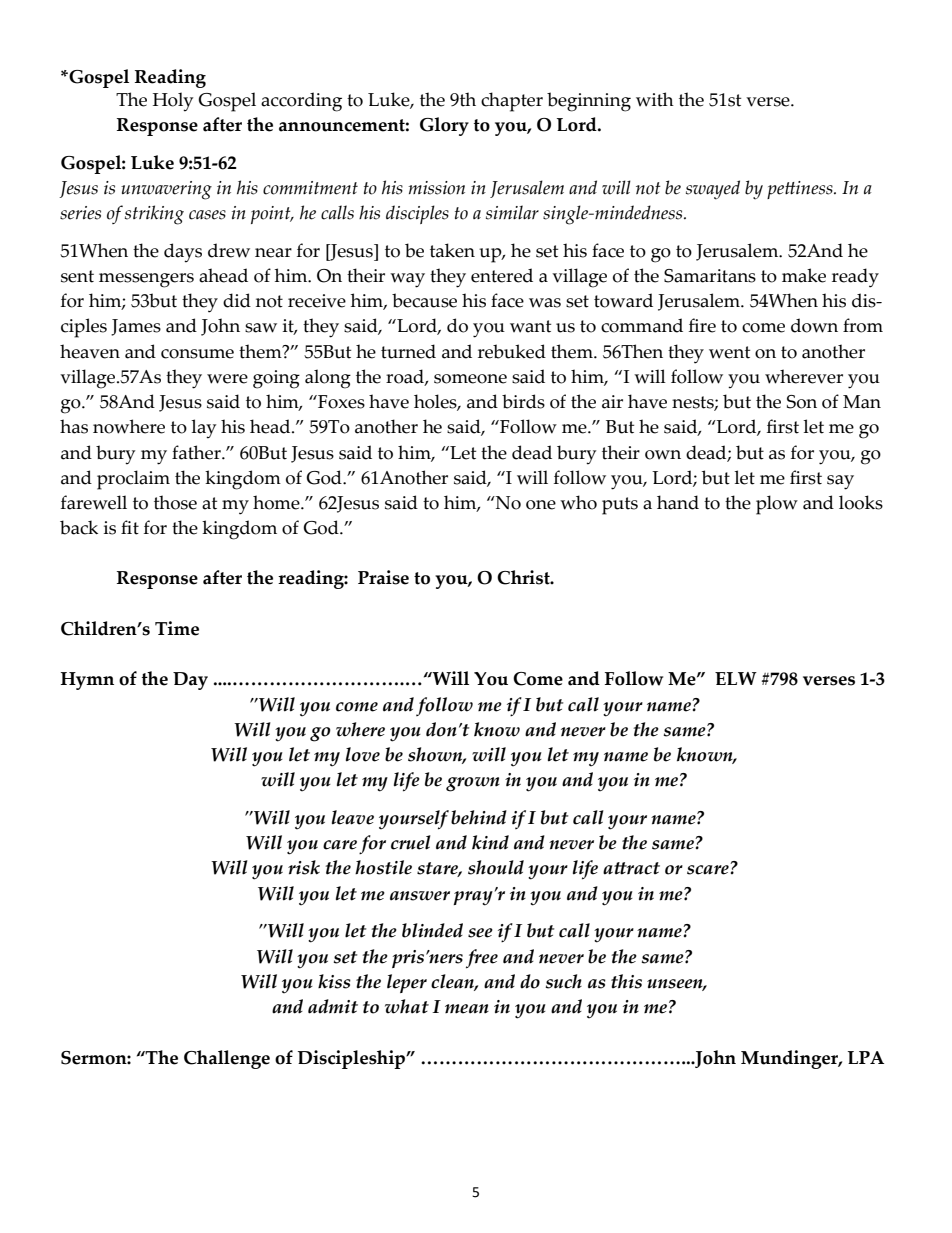  Describe the element at coordinates (866, 1057) in the document. I see `LPA` at that location.
